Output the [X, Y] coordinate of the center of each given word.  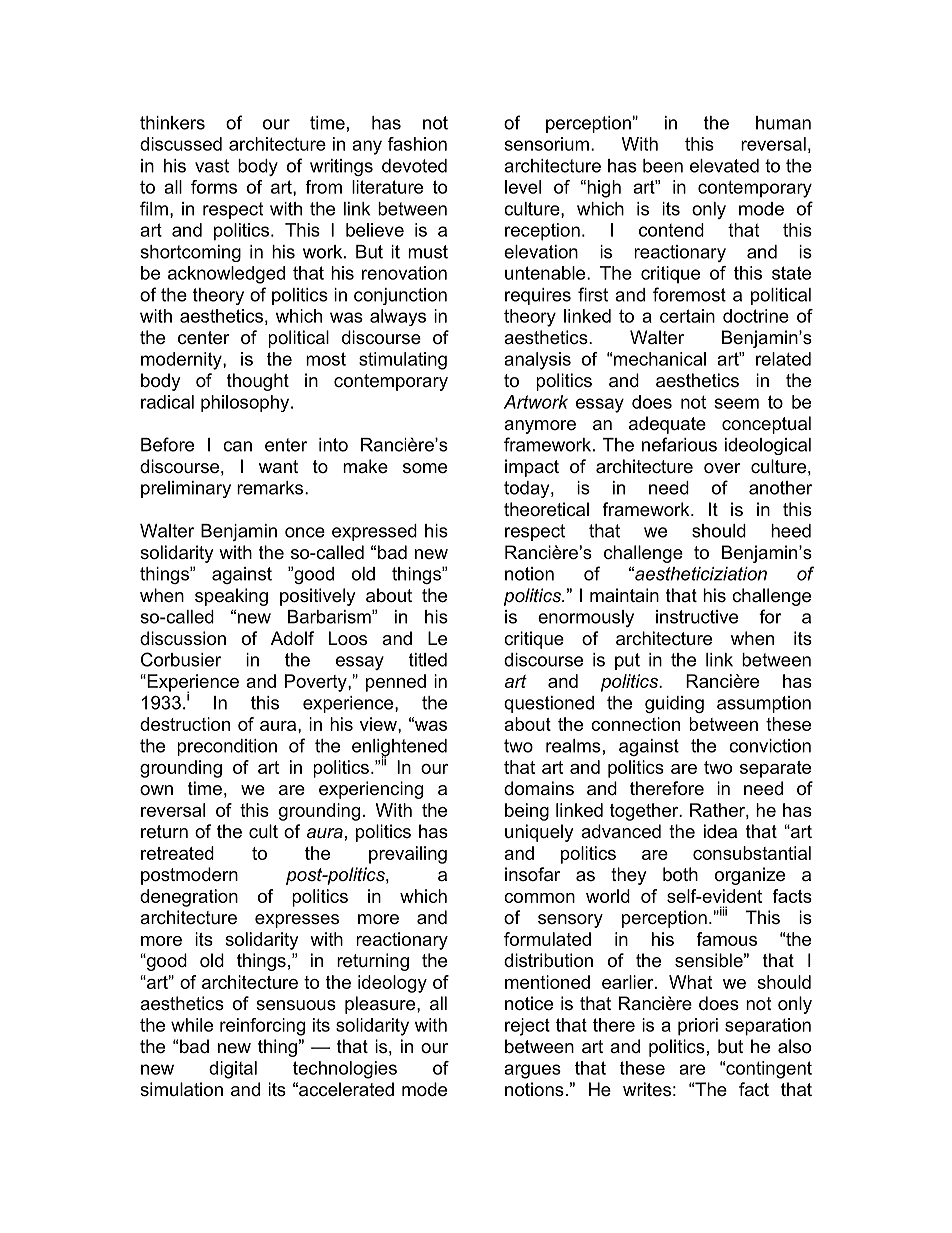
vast [212, 166]
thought [258, 382]
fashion [417, 144]
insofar [532, 874]
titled [428, 660]
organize [750, 876]
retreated [177, 853]
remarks [271, 488]
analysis [537, 361]
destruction [185, 724]
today [528, 489]
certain [687, 316]
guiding [674, 704]
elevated [724, 166]
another [780, 488]
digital [233, 1070]
